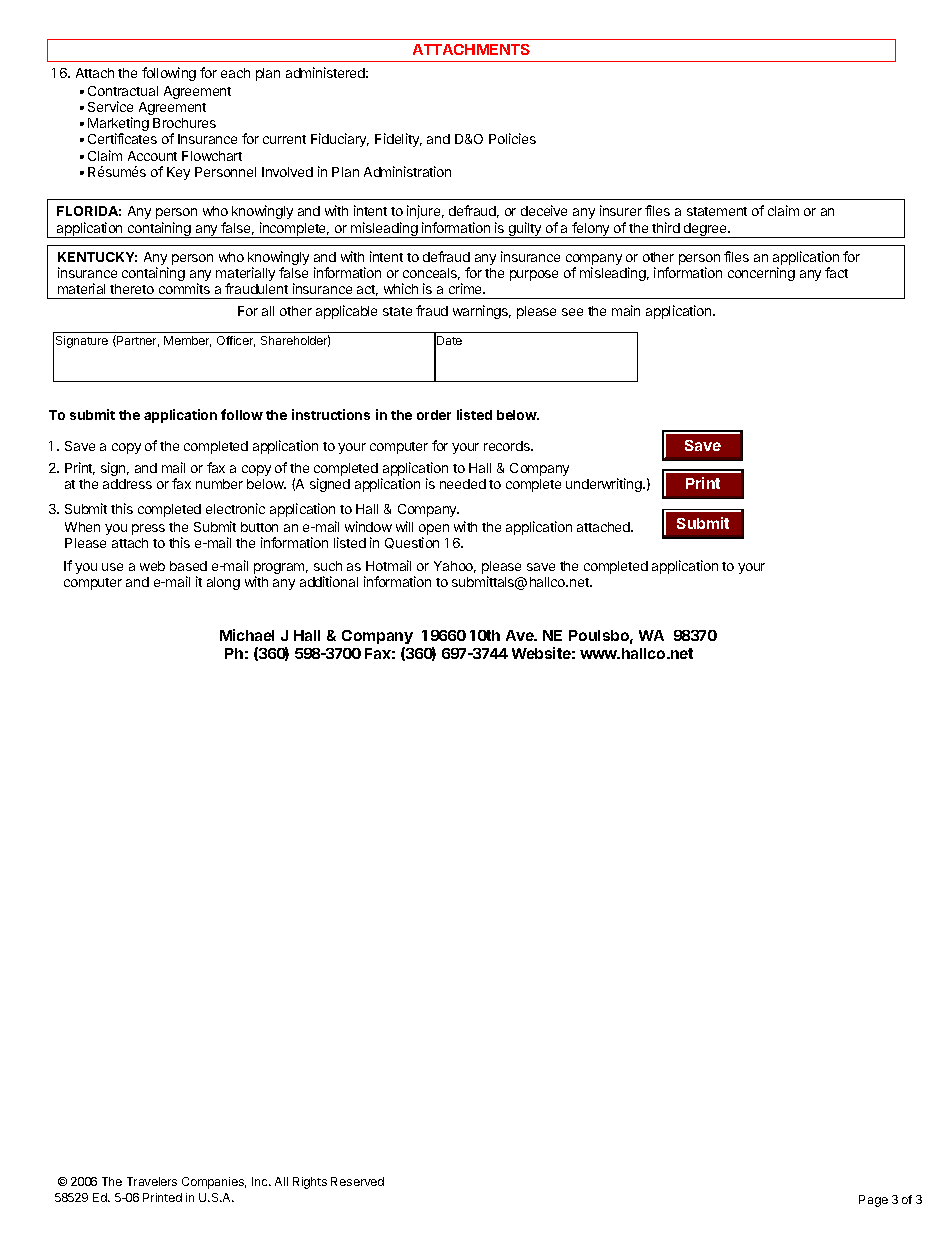 The width and height of the screenshot is (952, 1233). What do you see at coordinates (357, 1181) in the screenshot?
I see `Reserved` at bounding box center [357, 1181].
